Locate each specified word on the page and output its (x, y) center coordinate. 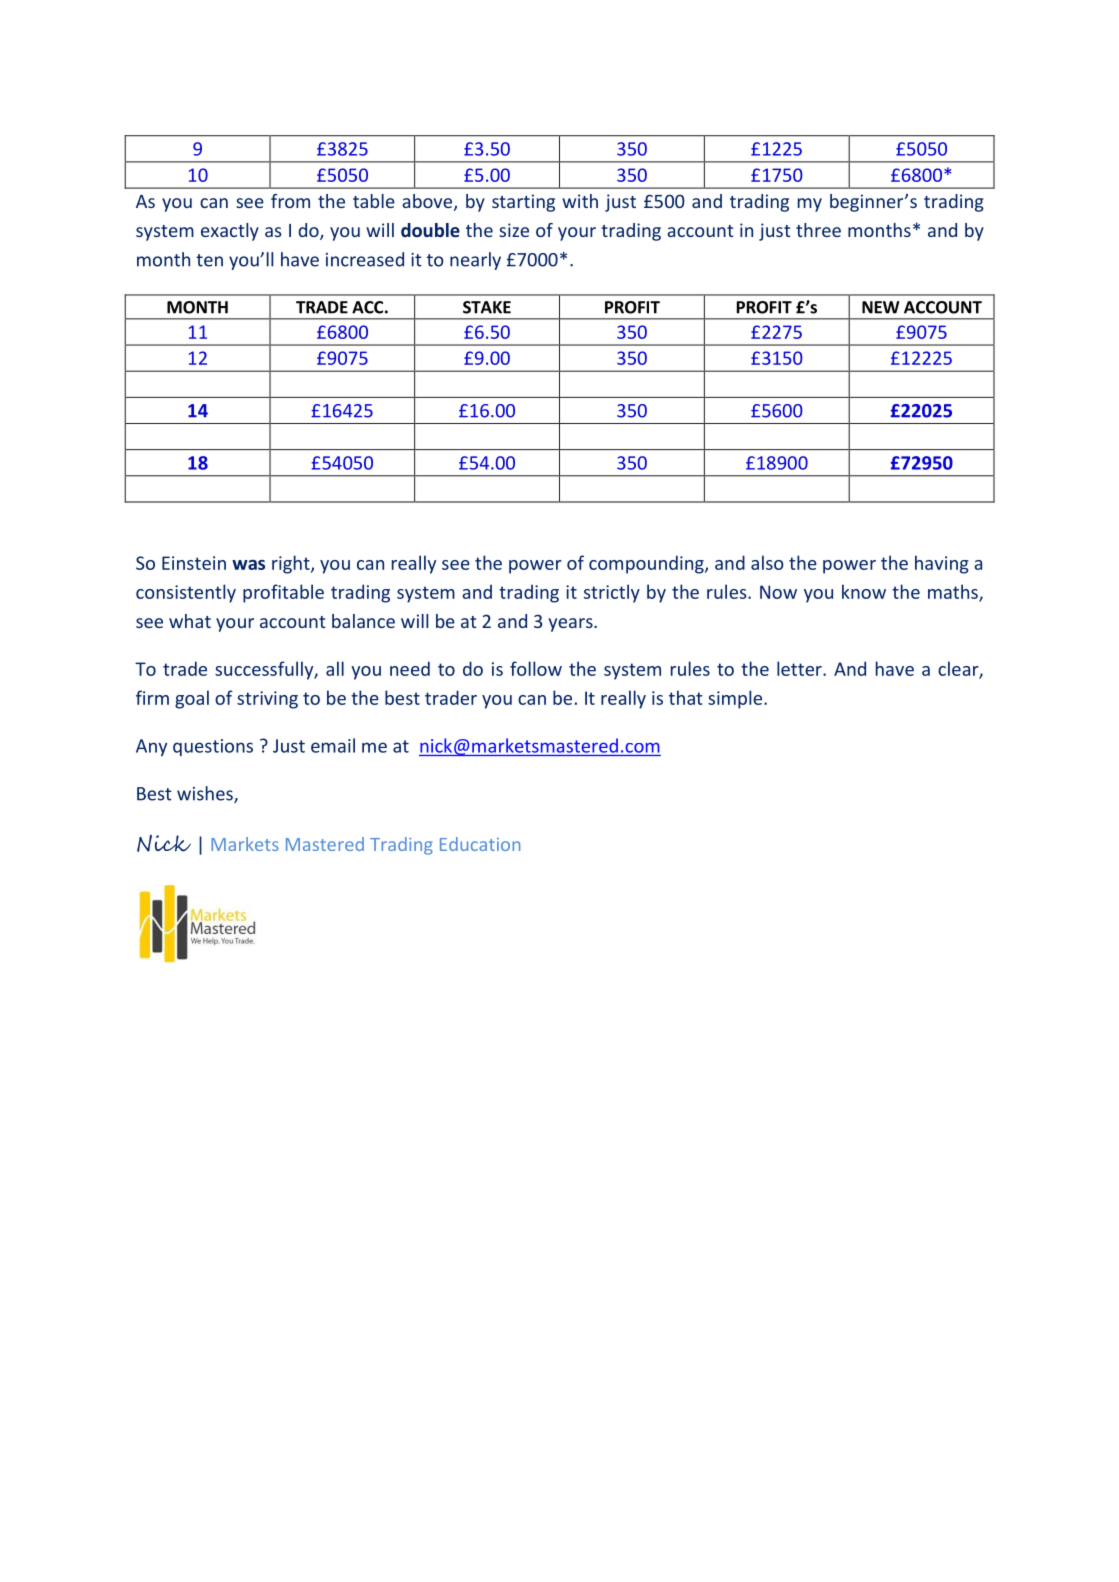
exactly (230, 232)
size (514, 230)
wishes (206, 794)
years (572, 625)
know (864, 591)
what (190, 621)
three (818, 230)
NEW (880, 307)
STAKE (487, 307)
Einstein (194, 563)
